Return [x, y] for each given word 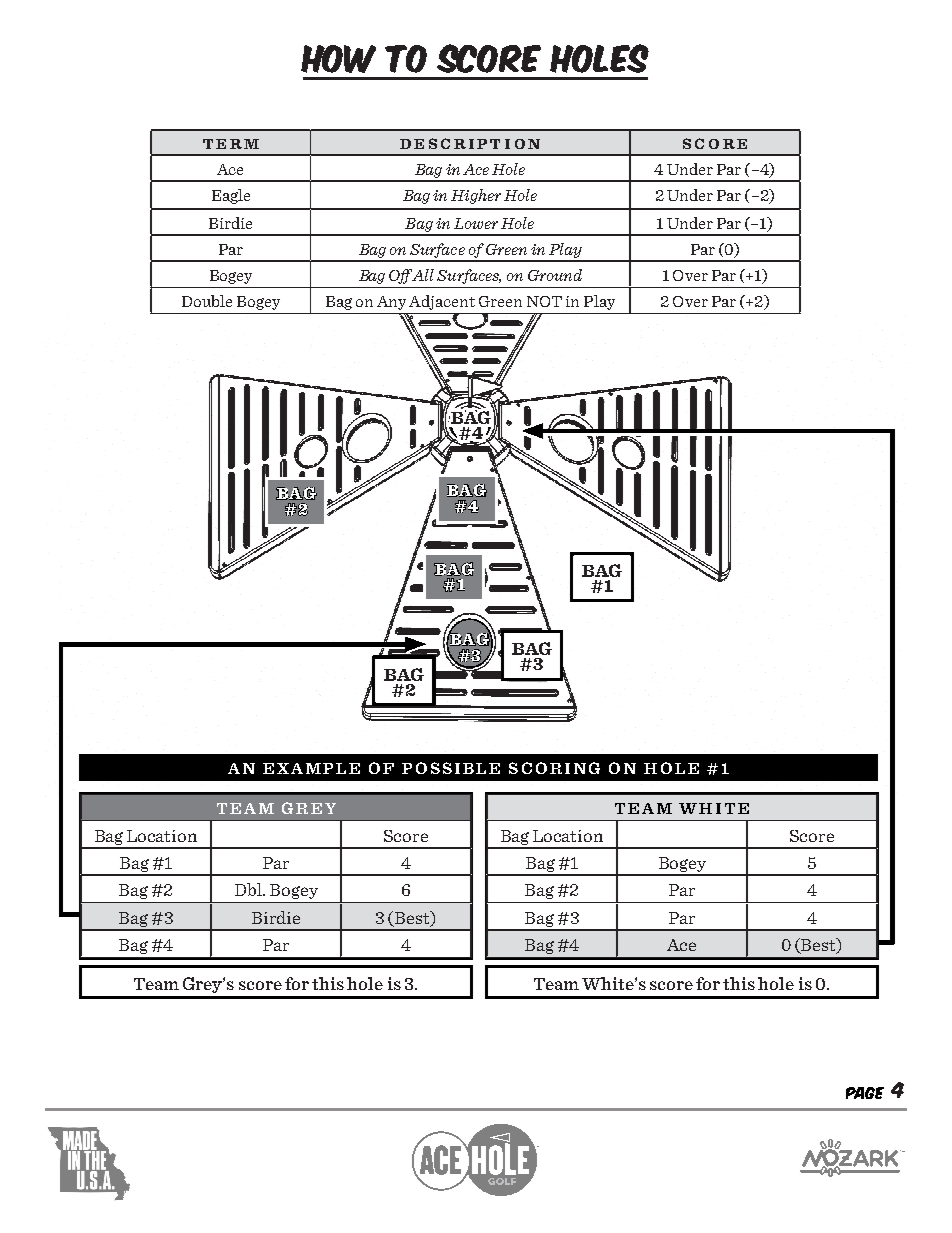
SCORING [554, 768]
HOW [338, 59]
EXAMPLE [311, 768]
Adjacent [442, 302]
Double [207, 301]
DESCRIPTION [470, 143]
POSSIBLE [451, 768]
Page [865, 1093]
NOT [544, 301]
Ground [555, 275]
